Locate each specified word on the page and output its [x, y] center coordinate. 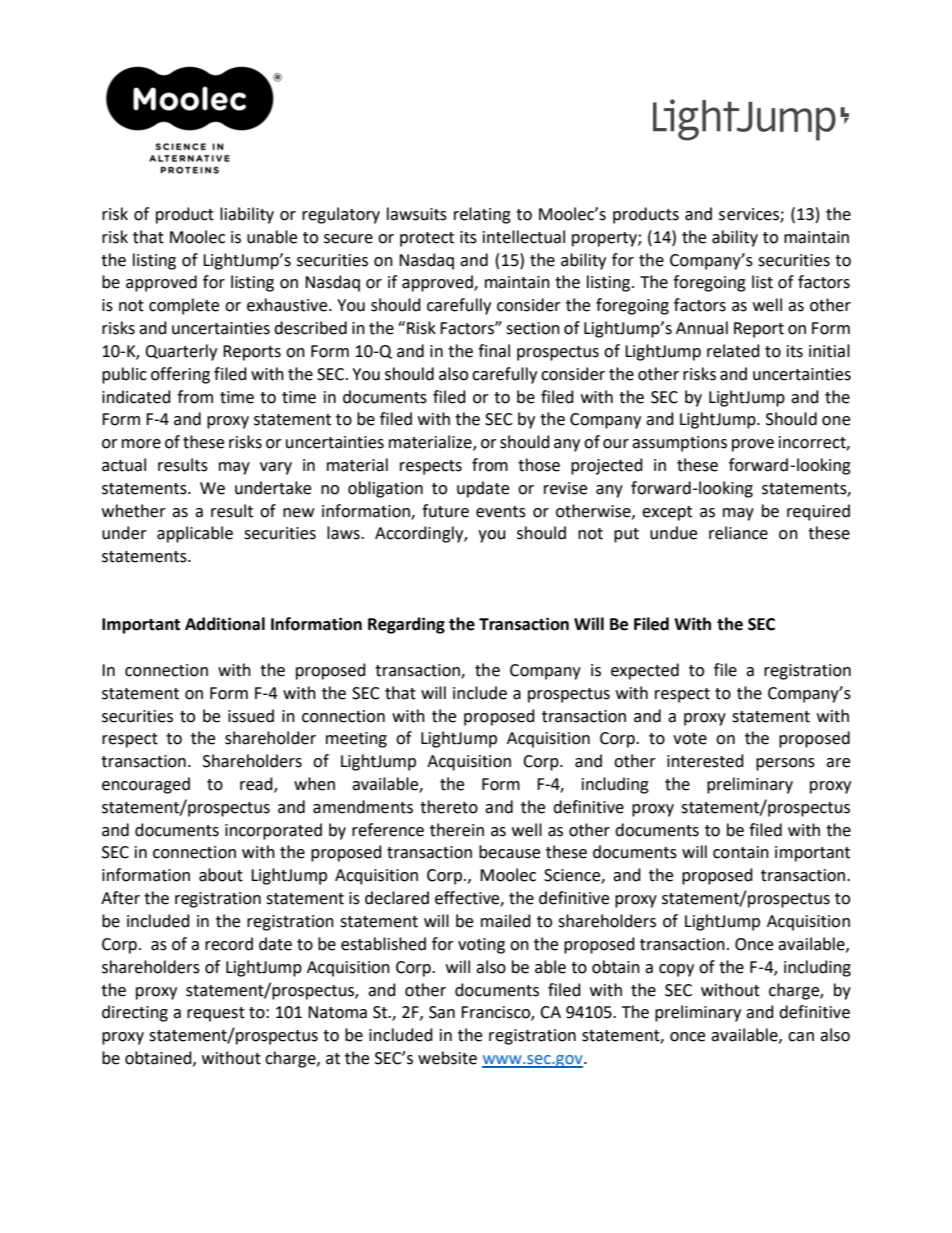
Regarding [406, 625]
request [216, 1014]
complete [184, 306]
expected [645, 671]
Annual [702, 328]
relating [482, 215]
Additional [225, 624]
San [442, 1012]
